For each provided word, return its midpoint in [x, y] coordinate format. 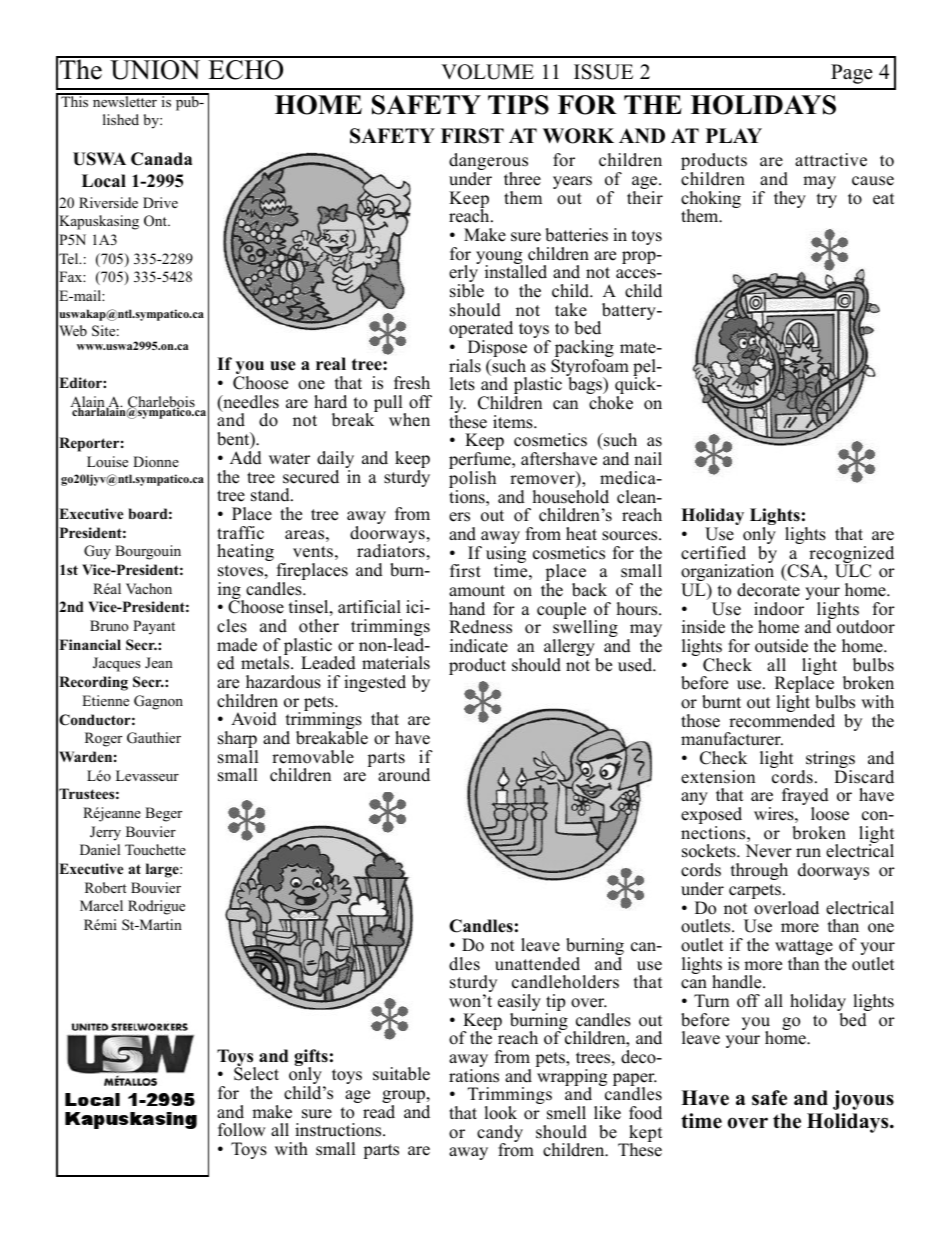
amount [477, 591]
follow [242, 1130]
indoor [779, 609]
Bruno [109, 625]
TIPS [518, 105]
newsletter [125, 100]
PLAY [734, 135]
